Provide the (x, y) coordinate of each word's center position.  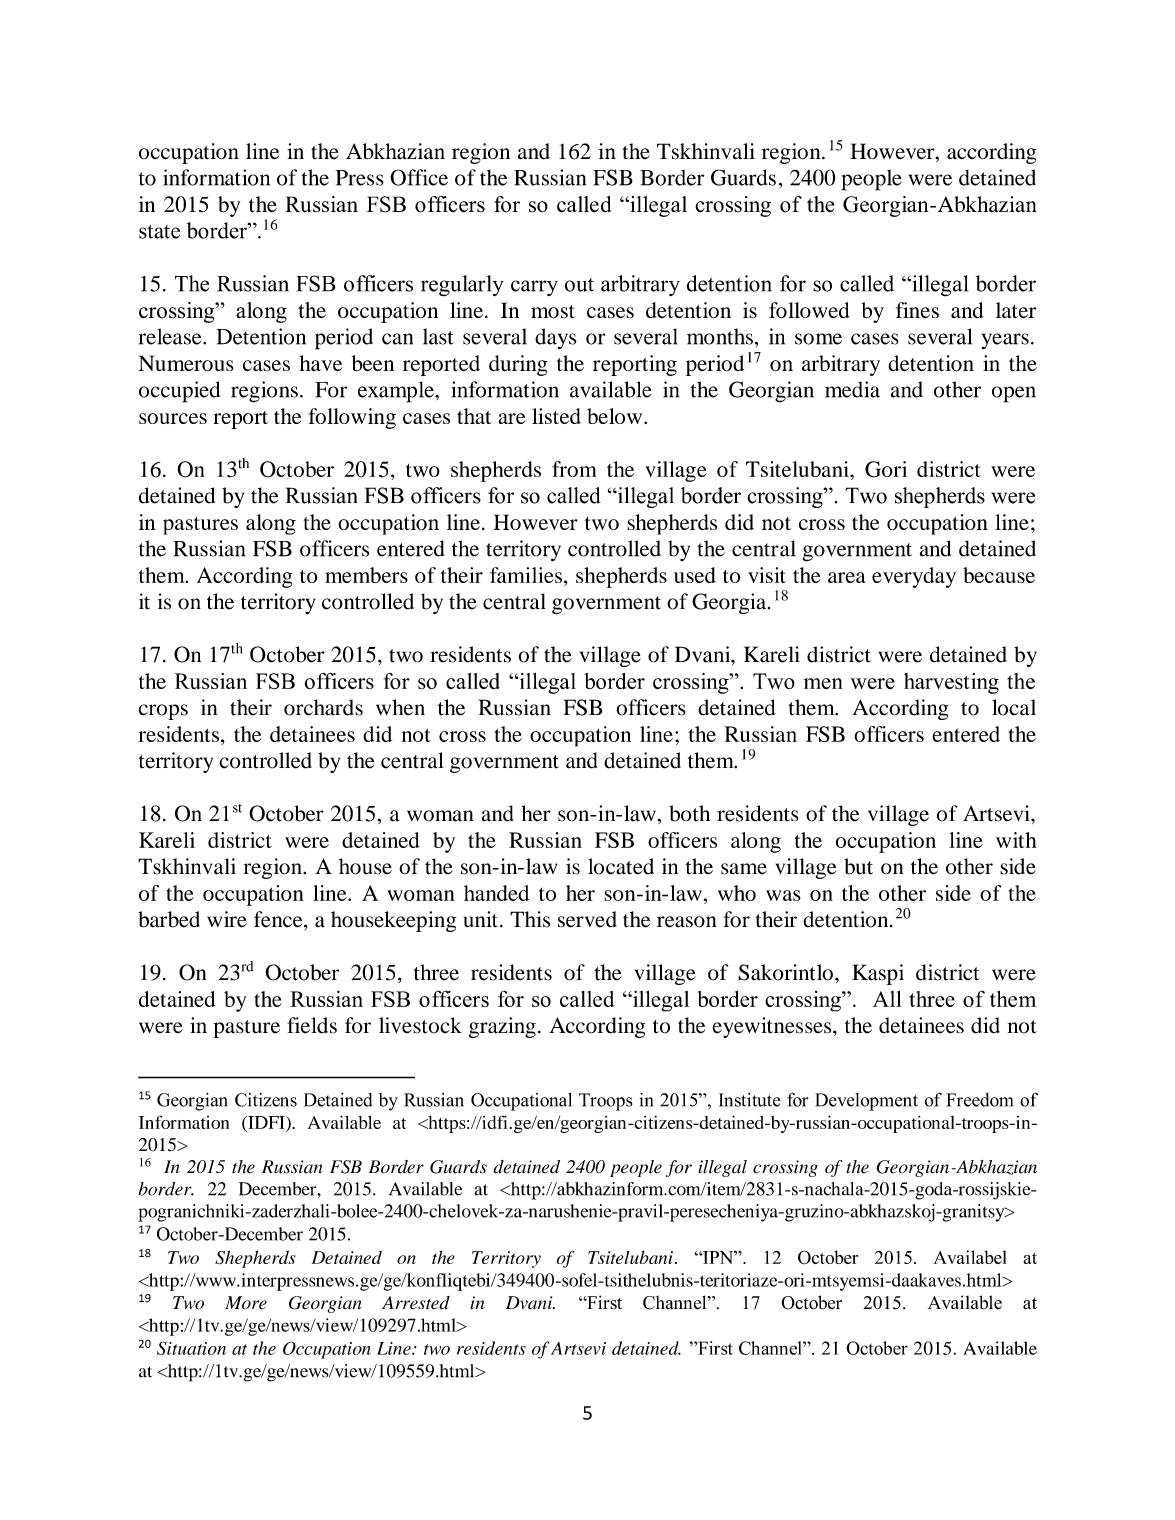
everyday (914, 577)
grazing (502, 1027)
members (366, 575)
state (159, 232)
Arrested (416, 1303)
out (579, 285)
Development (866, 1102)
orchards (323, 707)
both (689, 813)
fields (312, 1025)
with (1016, 840)
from (574, 469)
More (246, 1303)
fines (917, 310)
